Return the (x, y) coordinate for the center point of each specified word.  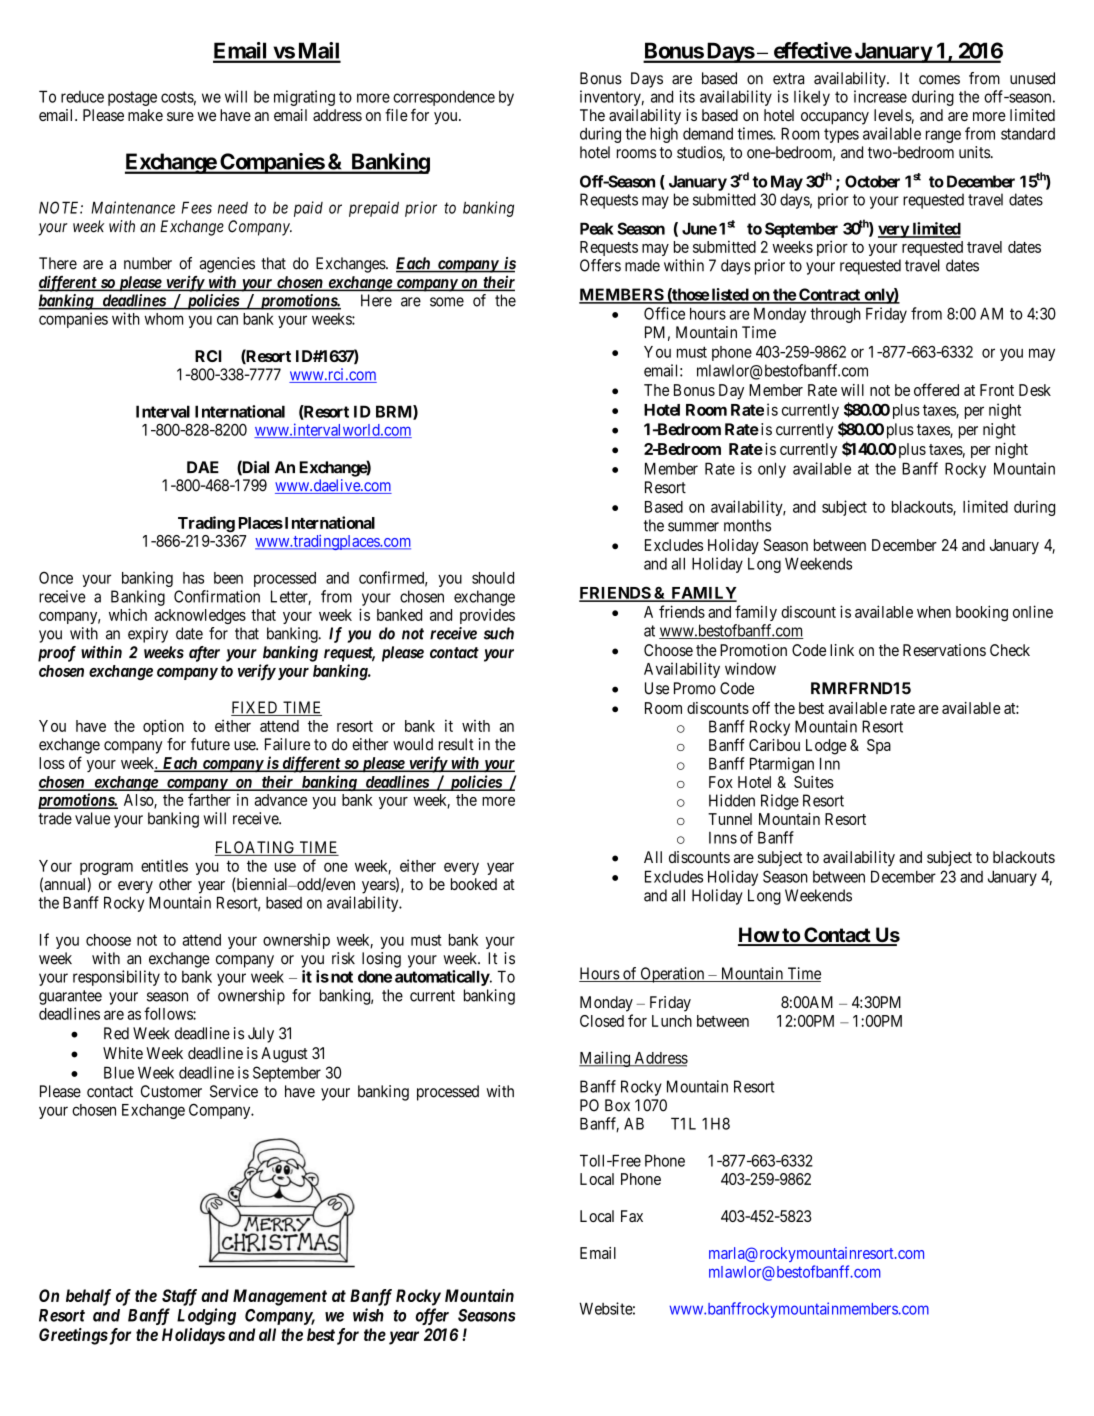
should (493, 578)
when (934, 612)
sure (180, 116)
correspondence (444, 98)
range (943, 136)
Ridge (780, 802)
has (193, 578)
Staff (179, 1297)
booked (474, 884)
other (175, 884)
